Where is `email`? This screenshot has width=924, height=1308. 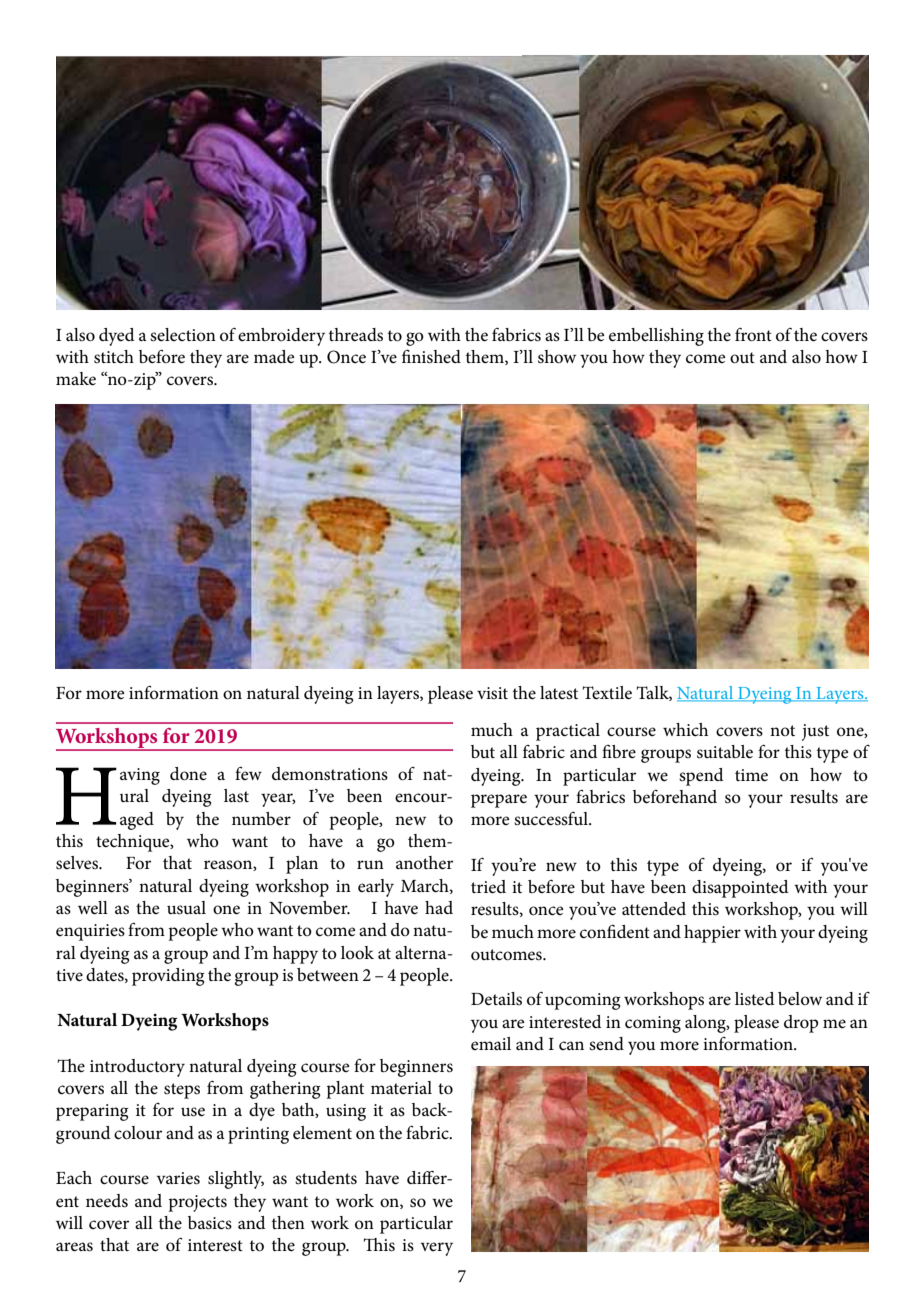
email is located at coordinates (491, 1043).
